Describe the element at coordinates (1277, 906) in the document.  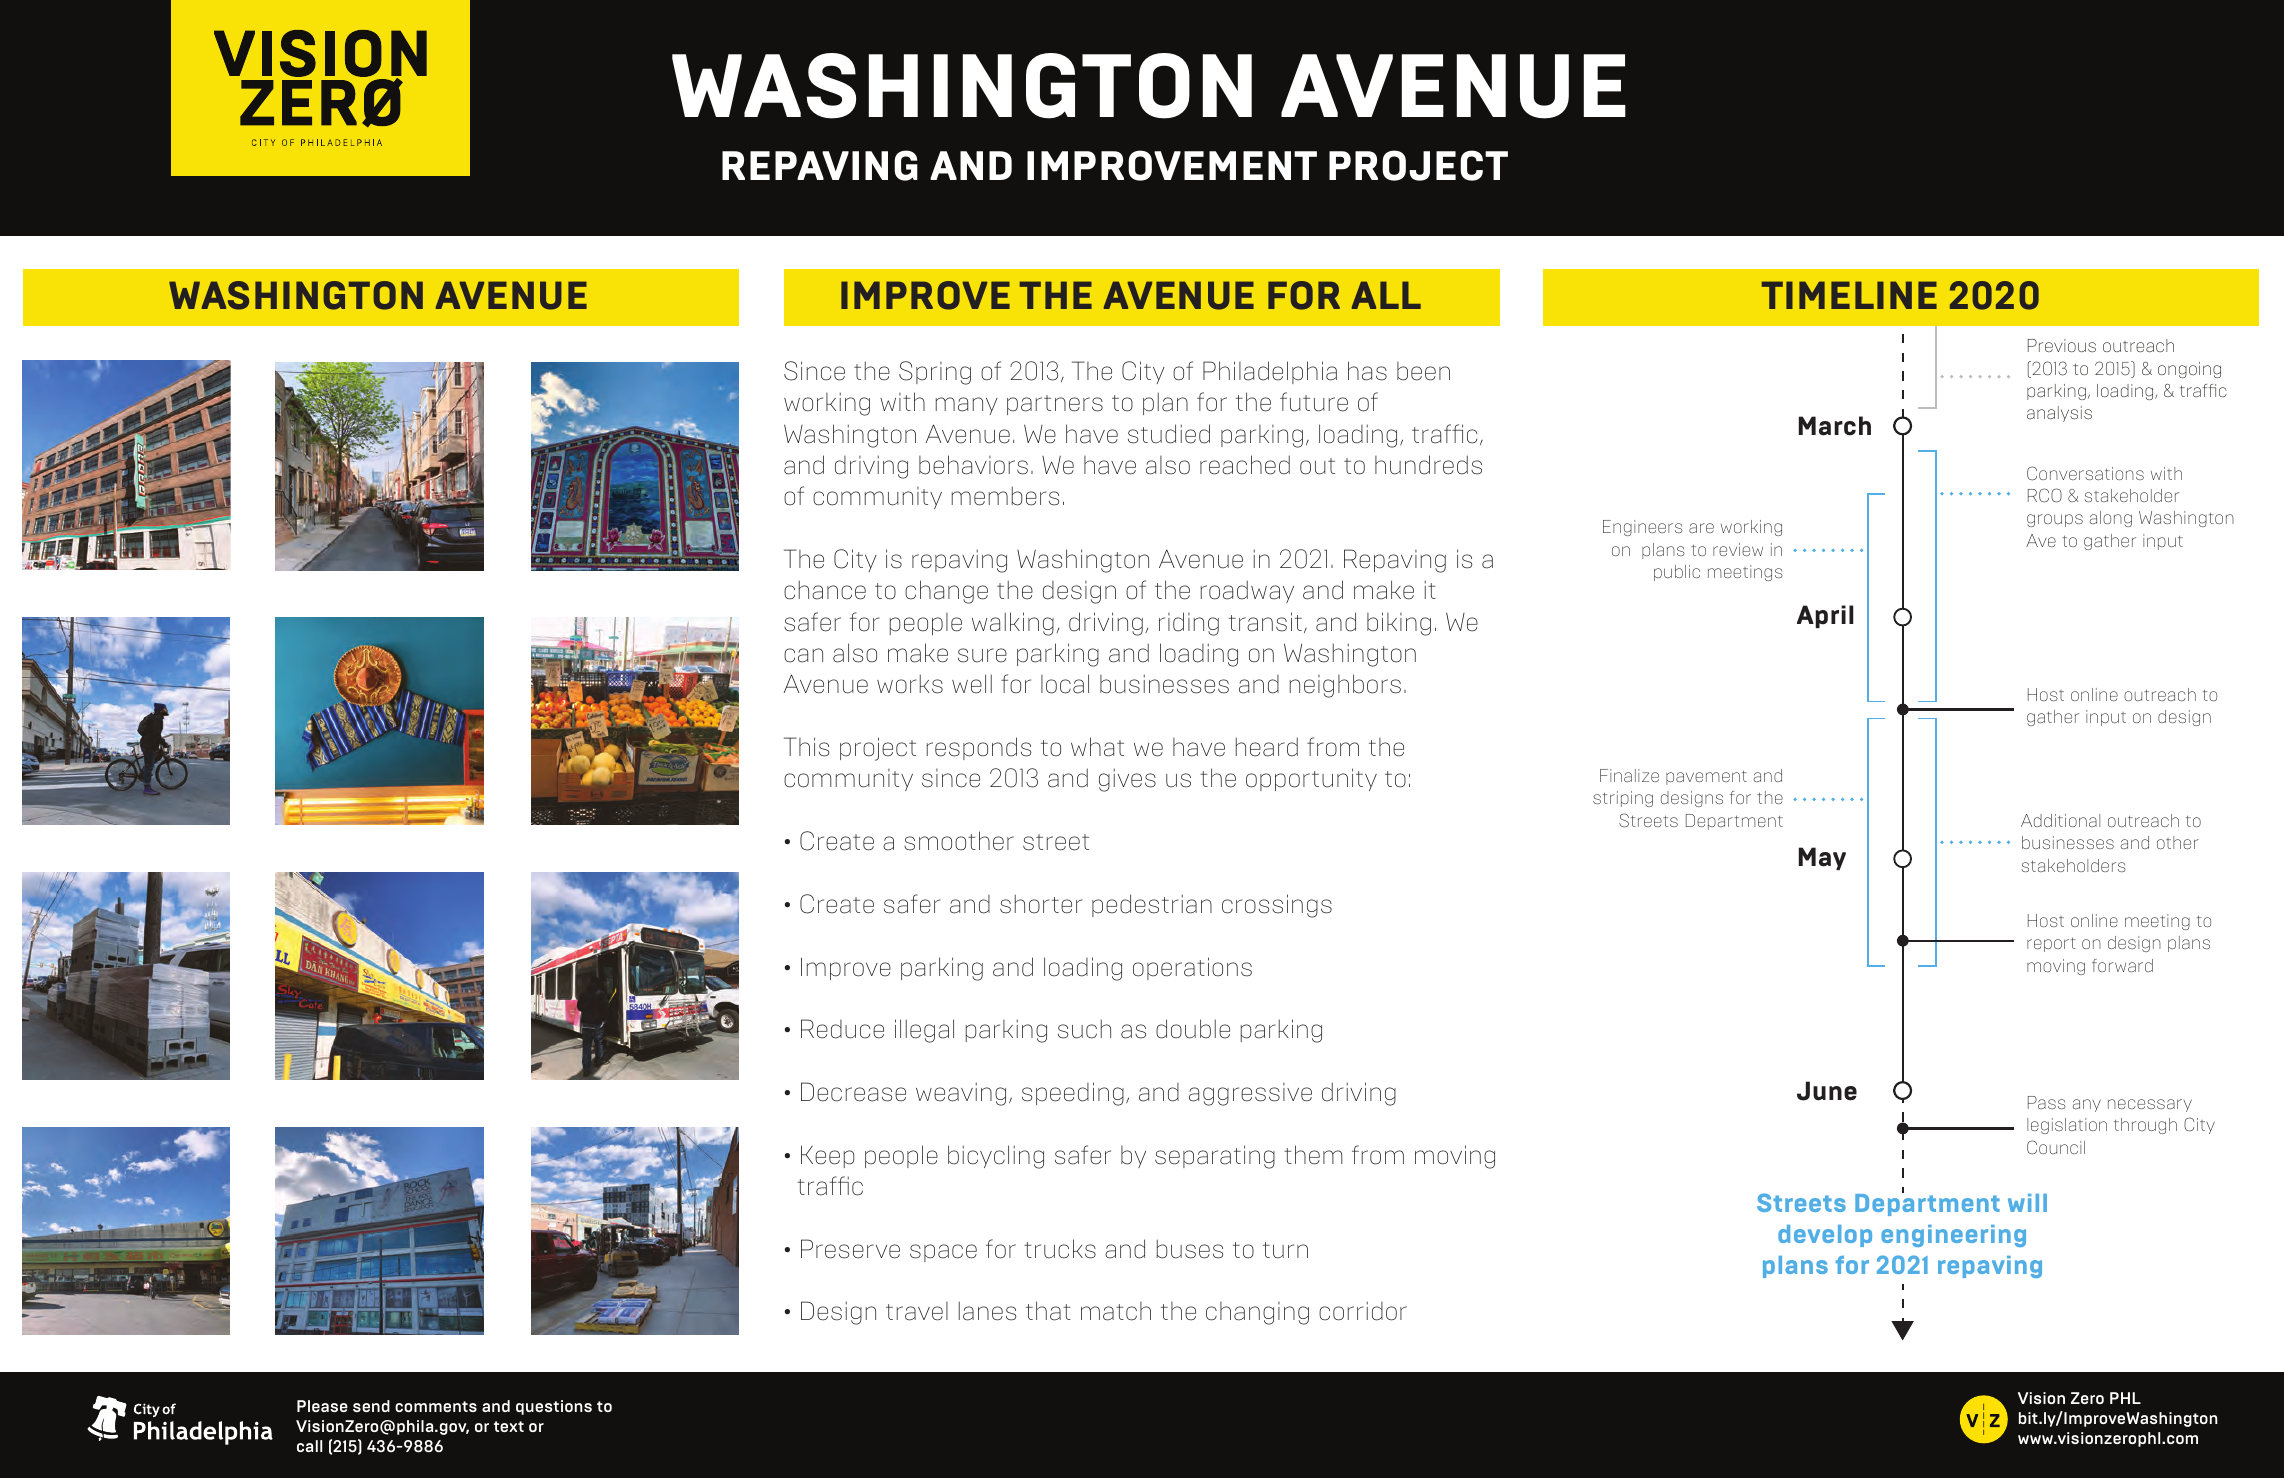
I see `crossings` at that location.
